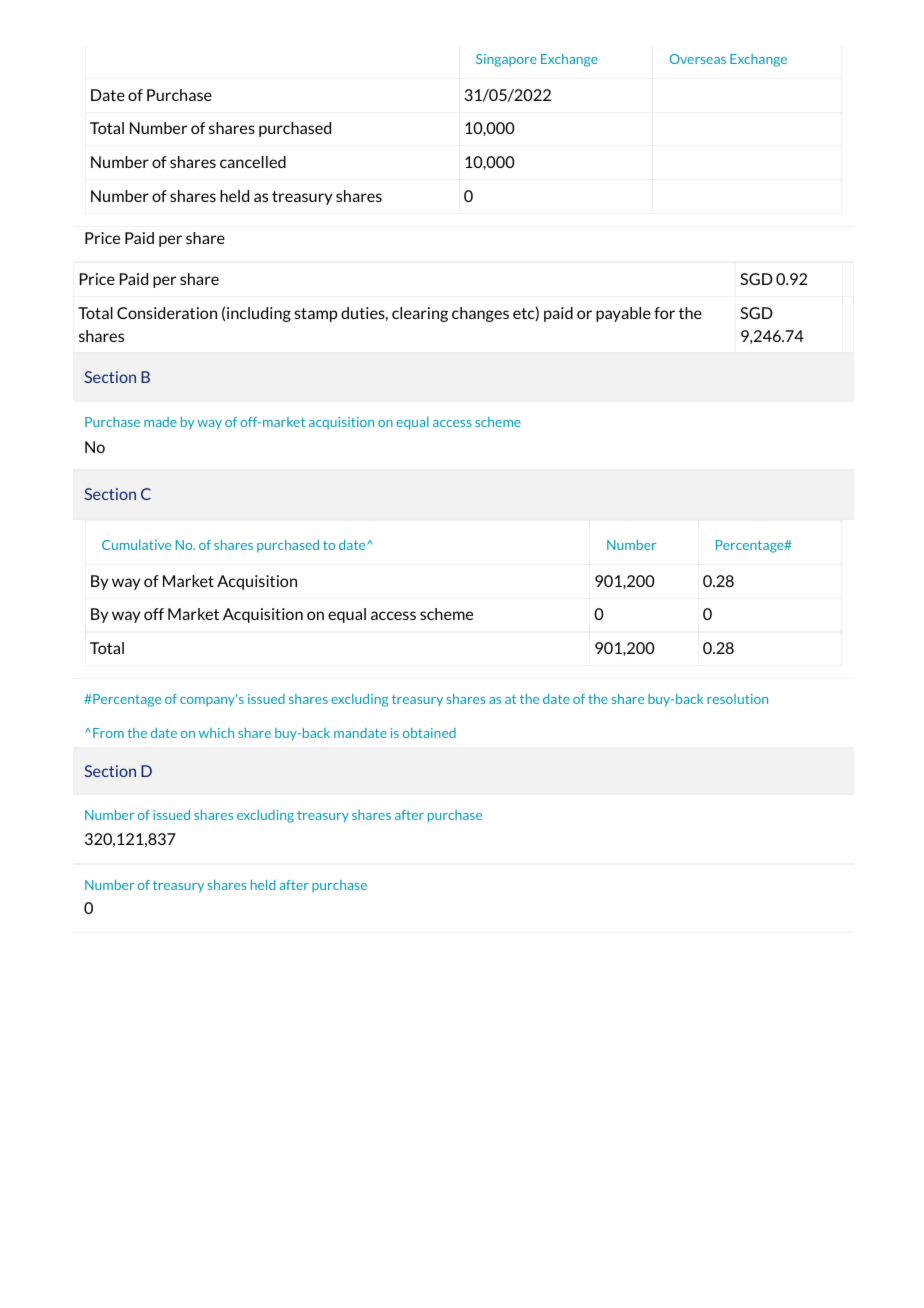 The image size is (924, 1308). What do you see at coordinates (664, 313) in the image?
I see `for` at bounding box center [664, 313].
